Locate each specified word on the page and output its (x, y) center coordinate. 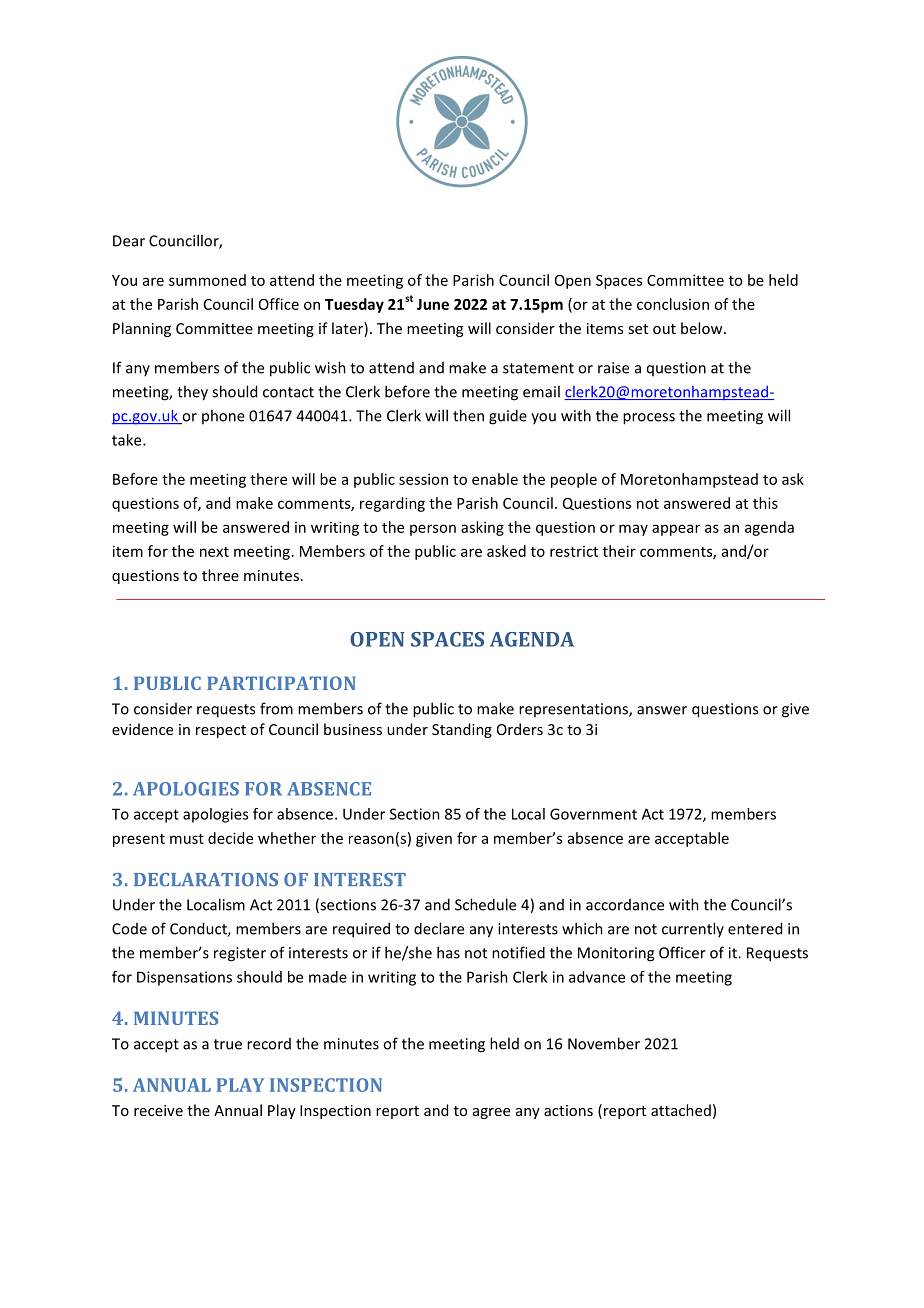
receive (158, 1110)
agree (491, 1113)
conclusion (673, 304)
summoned (207, 280)
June (433, 304)
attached (681, 1110)
